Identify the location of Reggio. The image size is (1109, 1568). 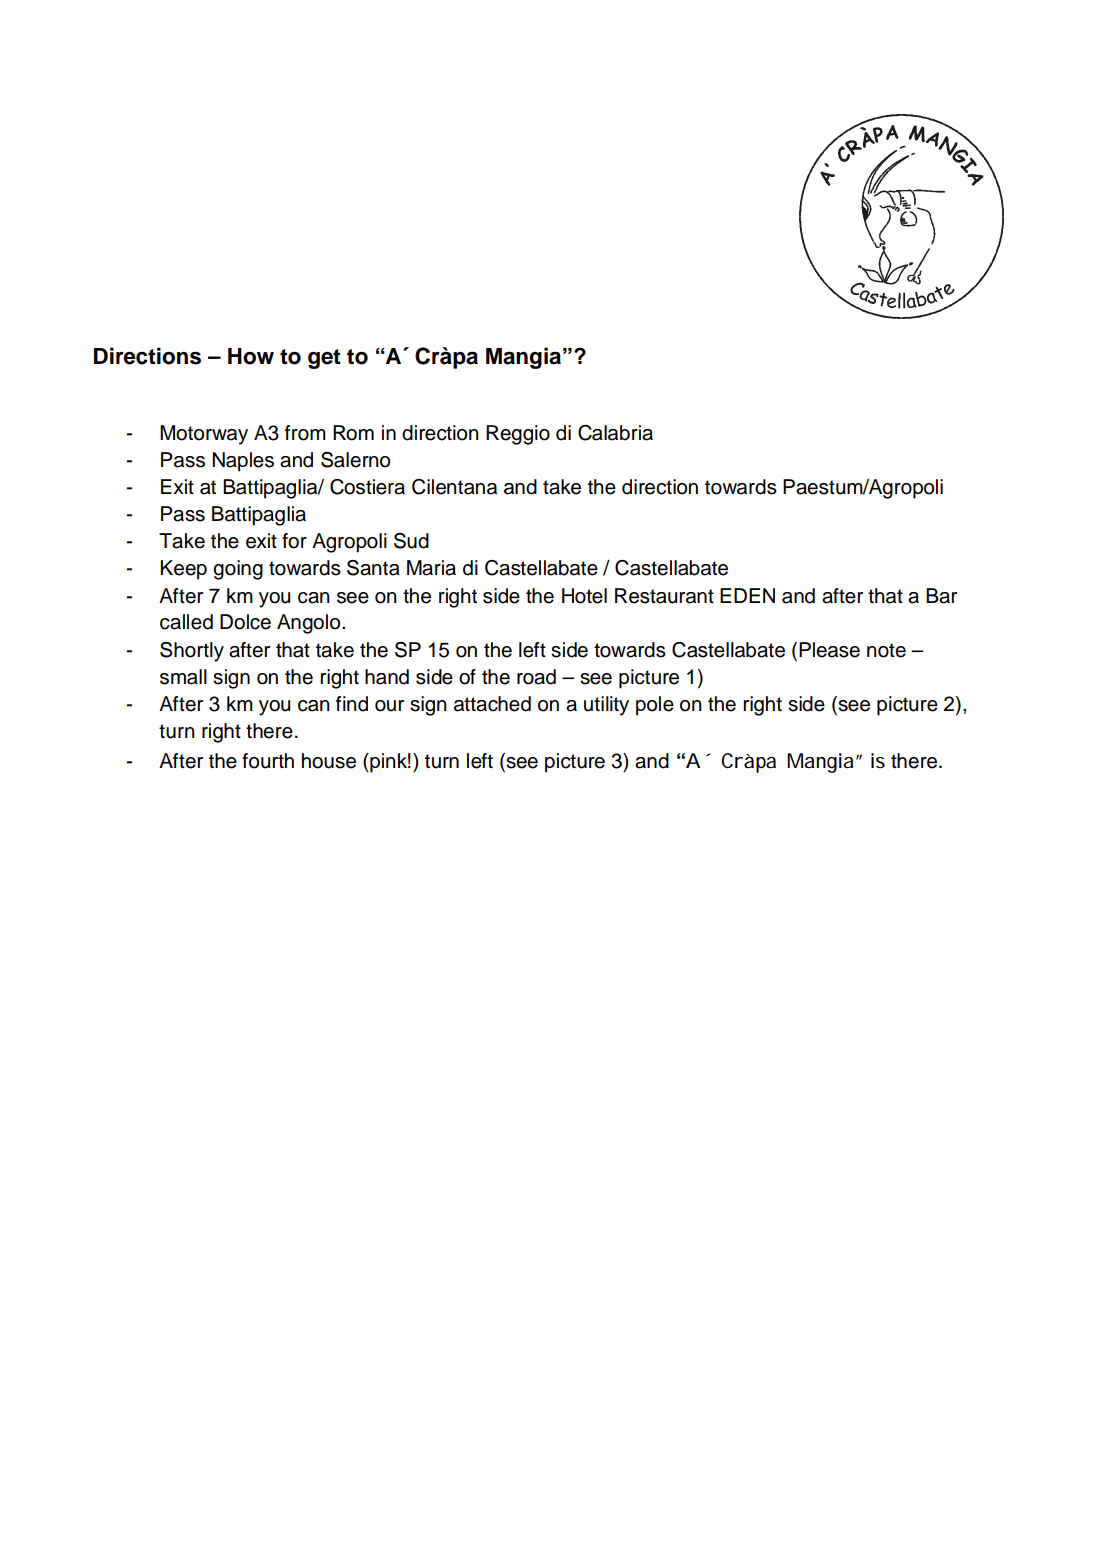
(518, 435).
